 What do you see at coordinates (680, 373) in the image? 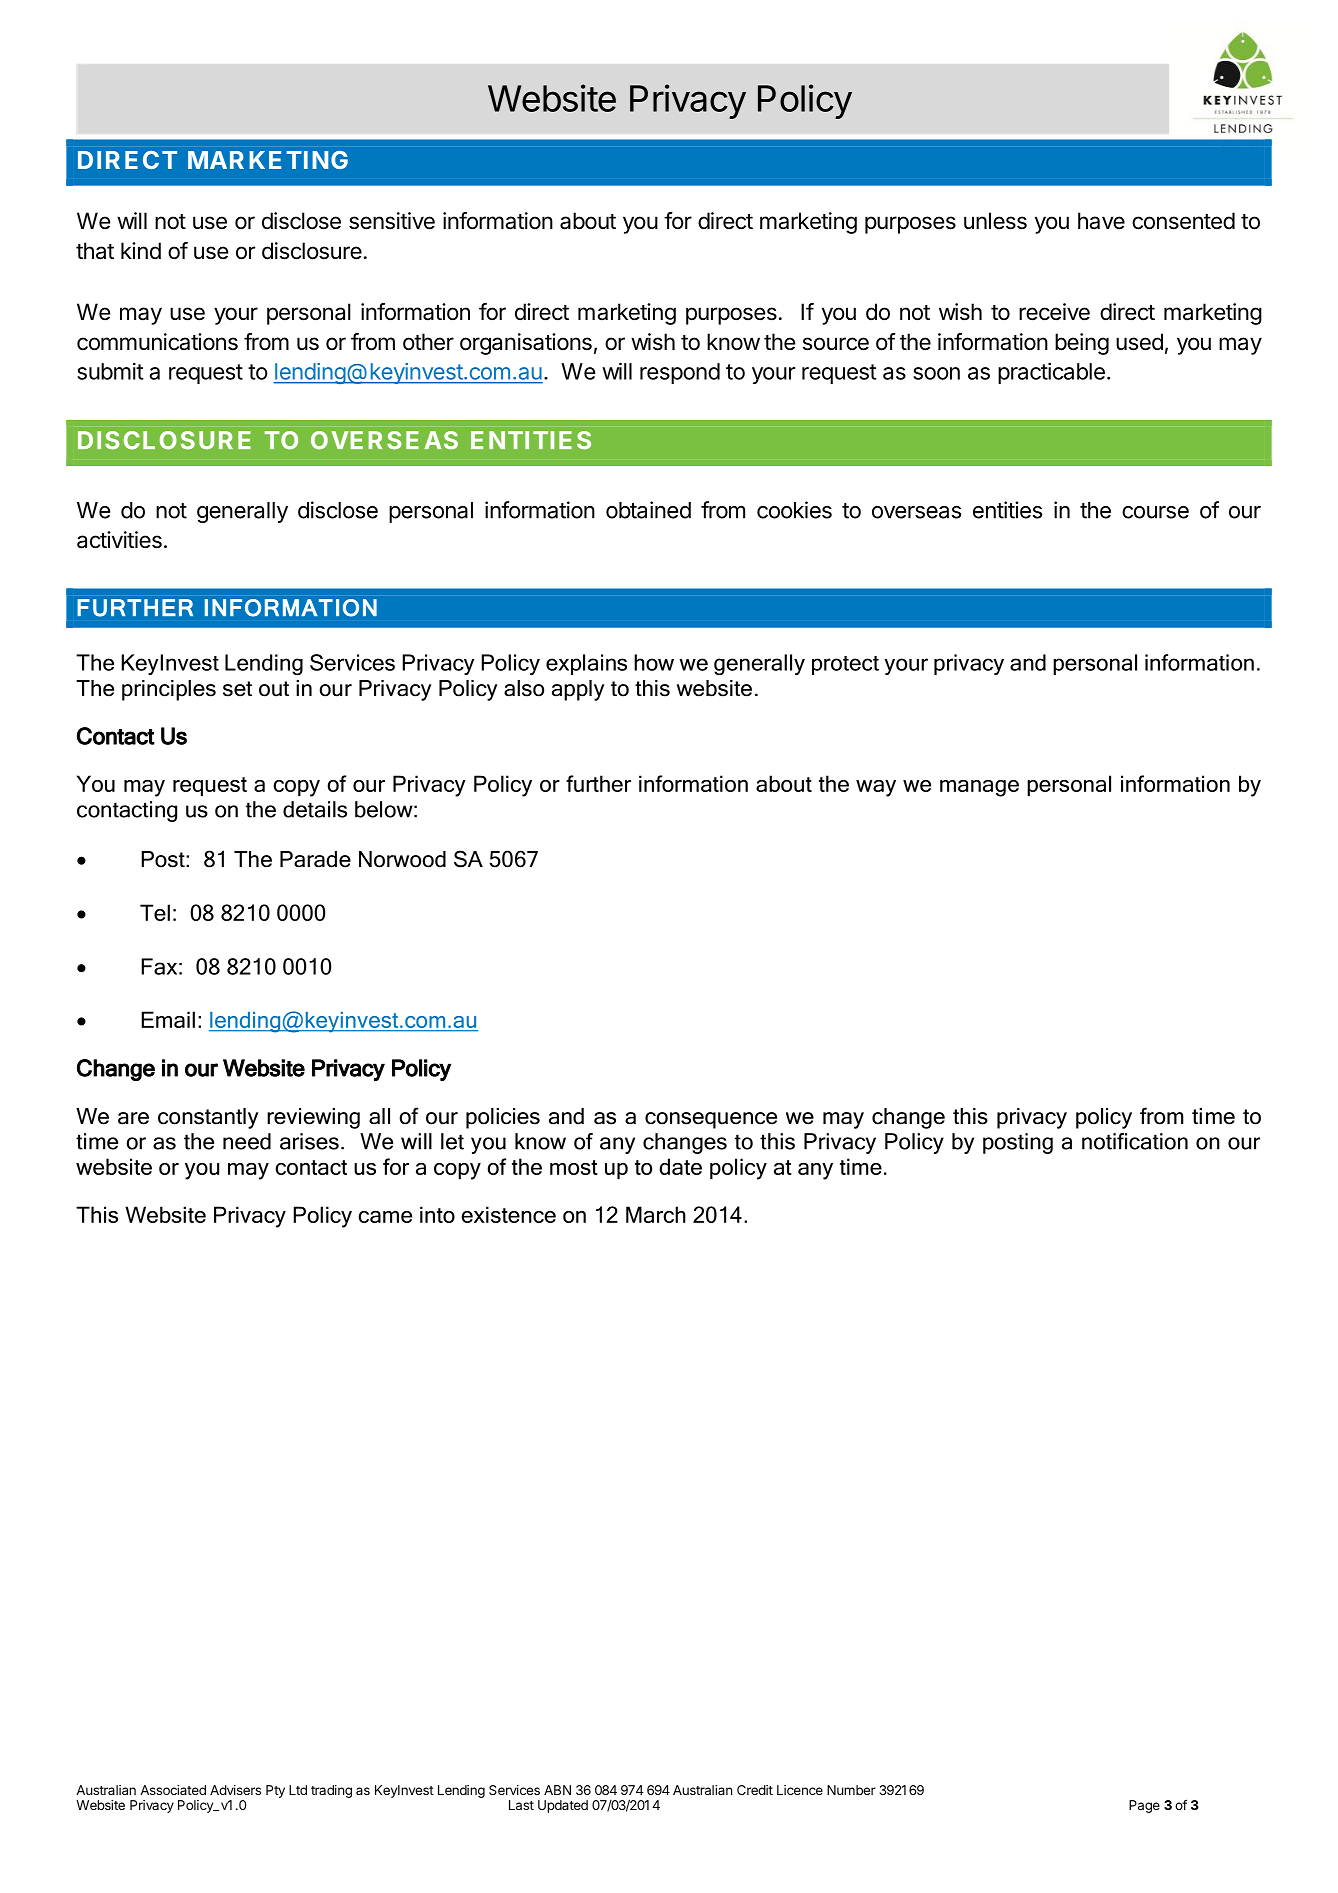
I see `respond` at bounding box center [680, 373].
